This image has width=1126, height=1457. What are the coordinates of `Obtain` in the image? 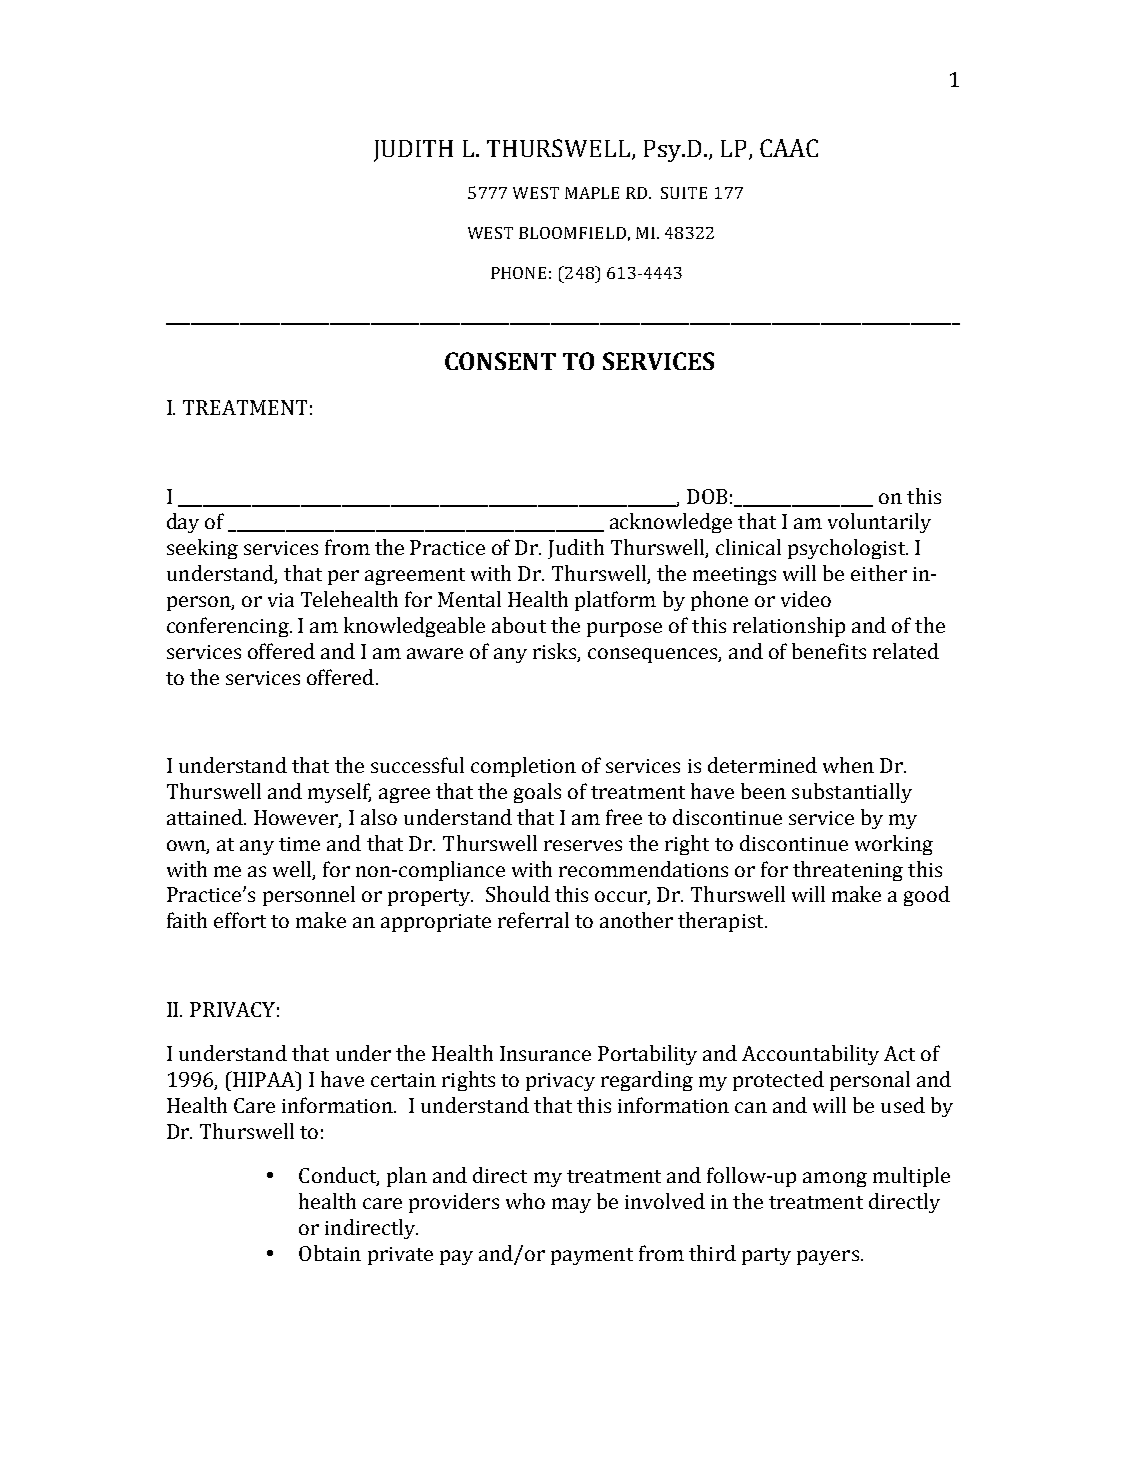 It's located at (330, 1253).
